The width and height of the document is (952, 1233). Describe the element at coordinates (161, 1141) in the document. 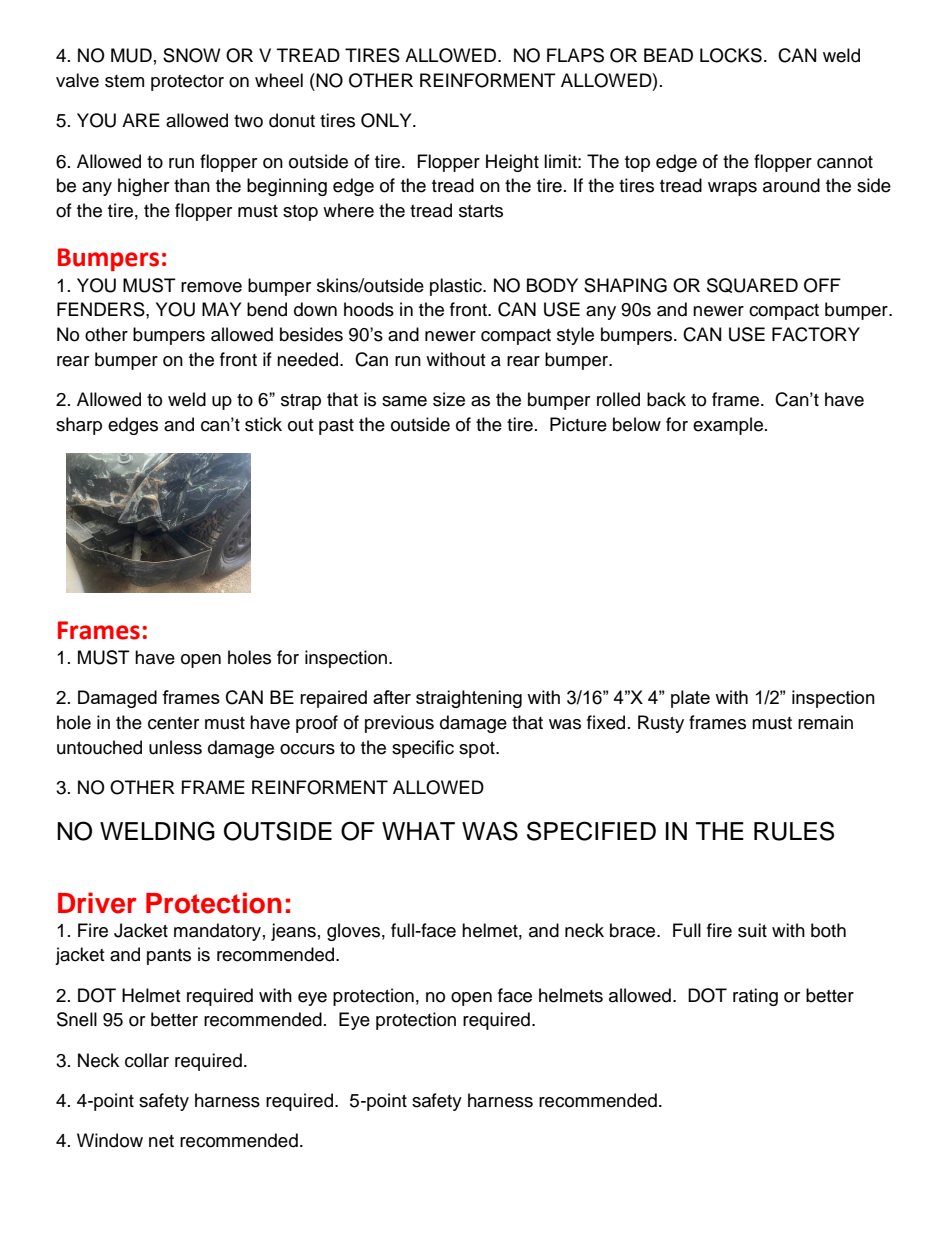

I see `net` at that location.
